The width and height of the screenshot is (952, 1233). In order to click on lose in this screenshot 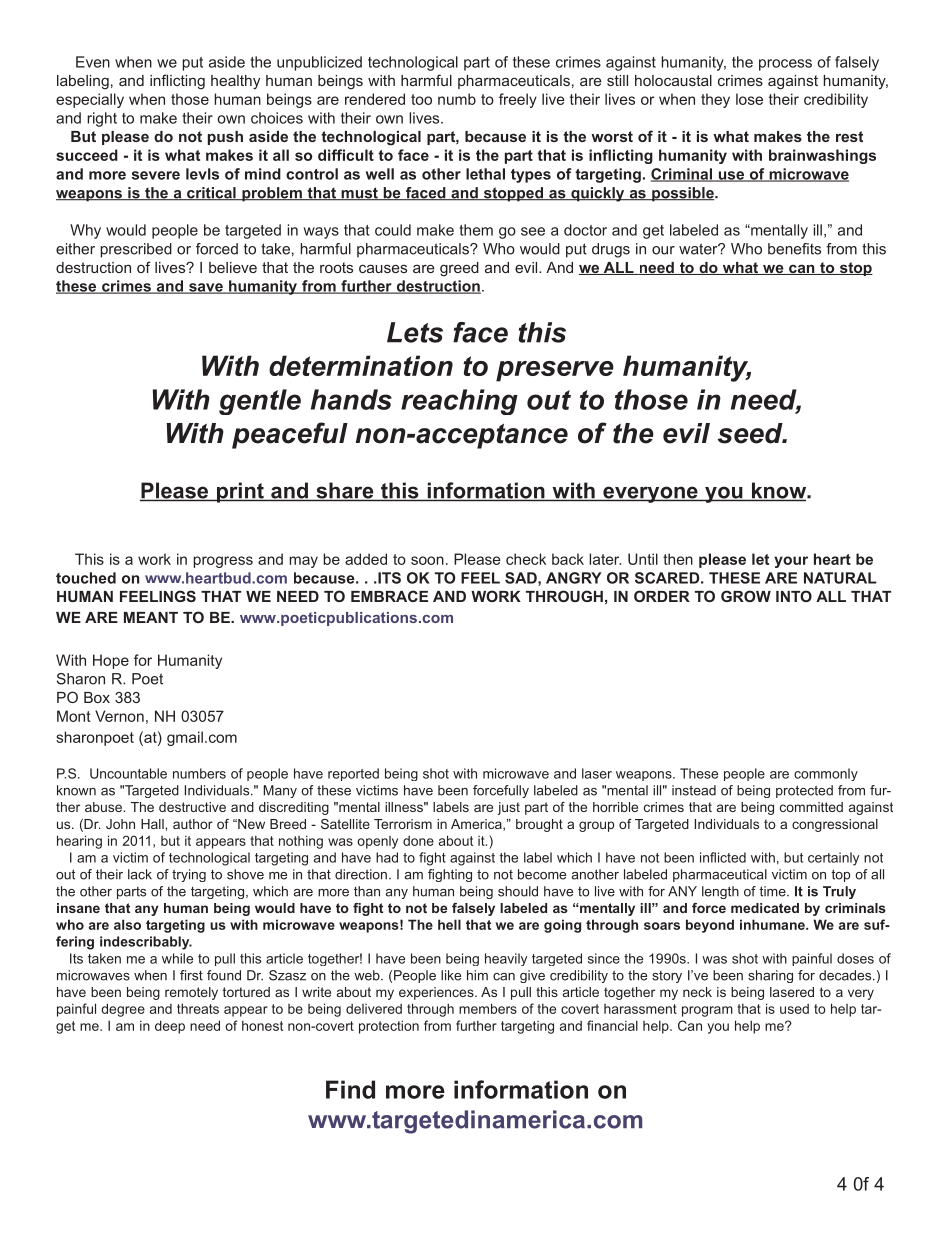, I will do `click(749, 99)`.
